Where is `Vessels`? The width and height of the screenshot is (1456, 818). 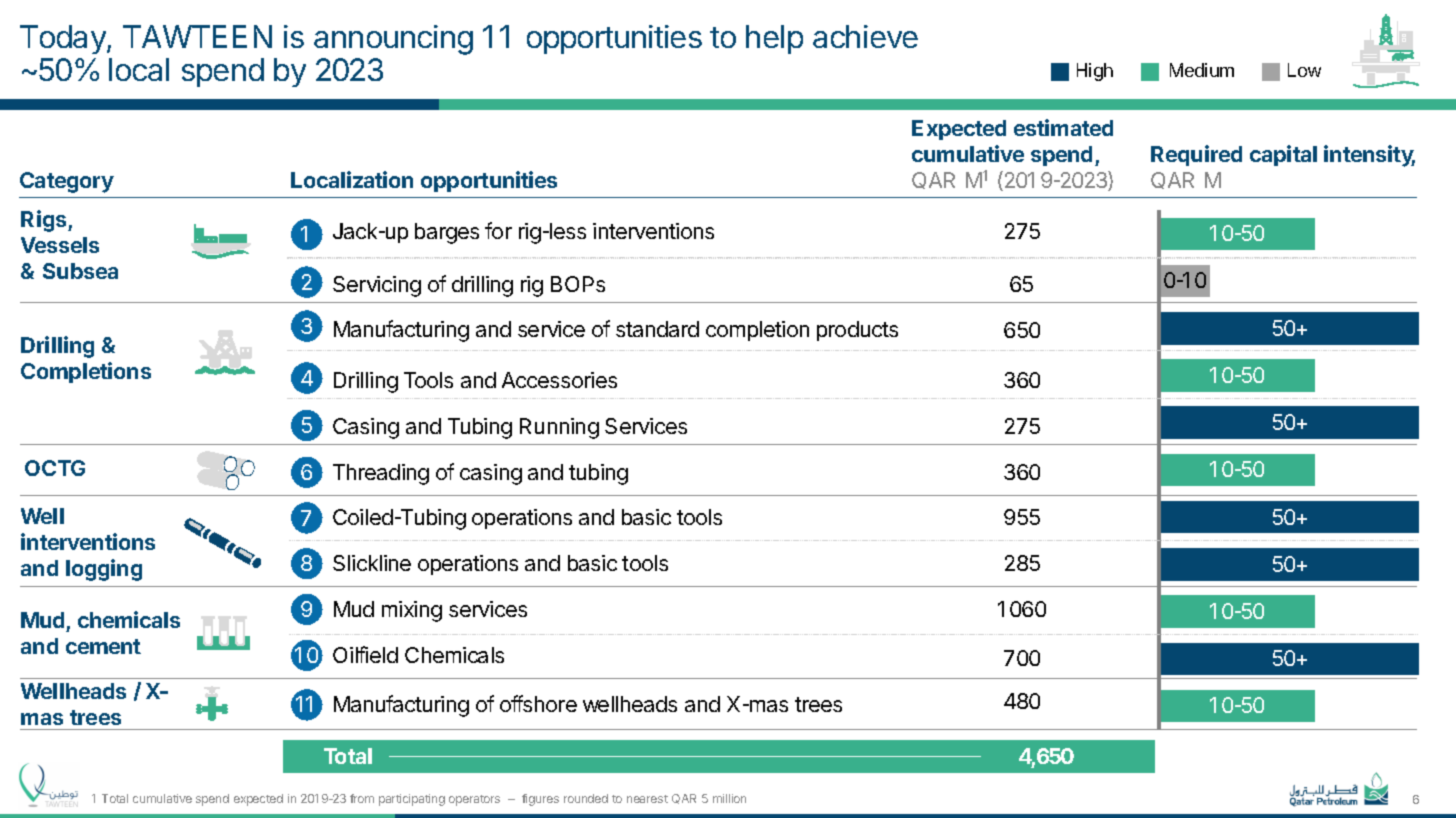
Vessels is located at coordinates (60, 245).
